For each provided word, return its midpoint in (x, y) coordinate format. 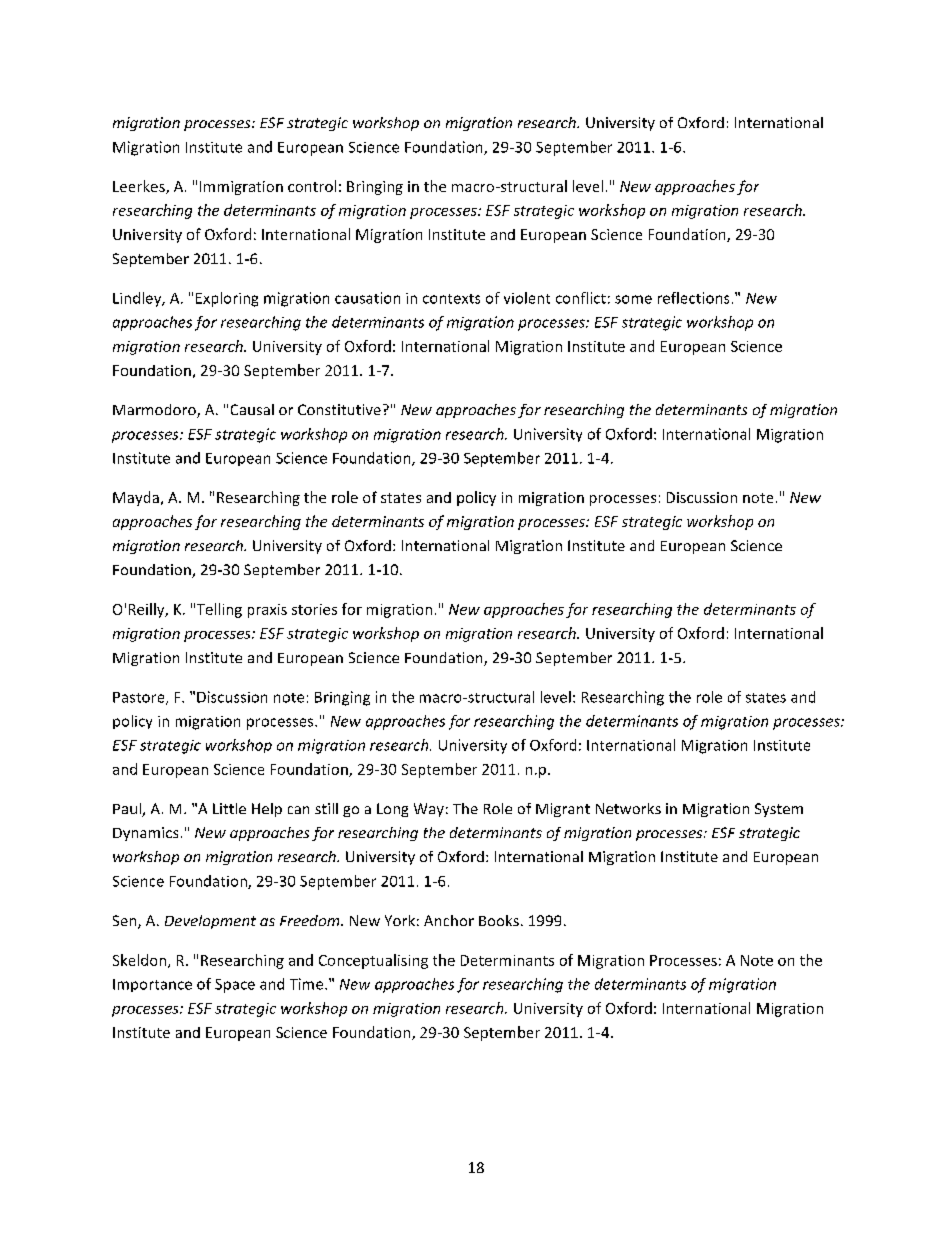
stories (314, 609)
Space (235, 986)
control (312, 186)
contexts (451, 299)
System (779, 810)
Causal (252, 409)
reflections (693, 298)
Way (429, 810)
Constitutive (339, 409)
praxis (267, 611)
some (633, 299)
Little (229, 808)
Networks (628, 808)
